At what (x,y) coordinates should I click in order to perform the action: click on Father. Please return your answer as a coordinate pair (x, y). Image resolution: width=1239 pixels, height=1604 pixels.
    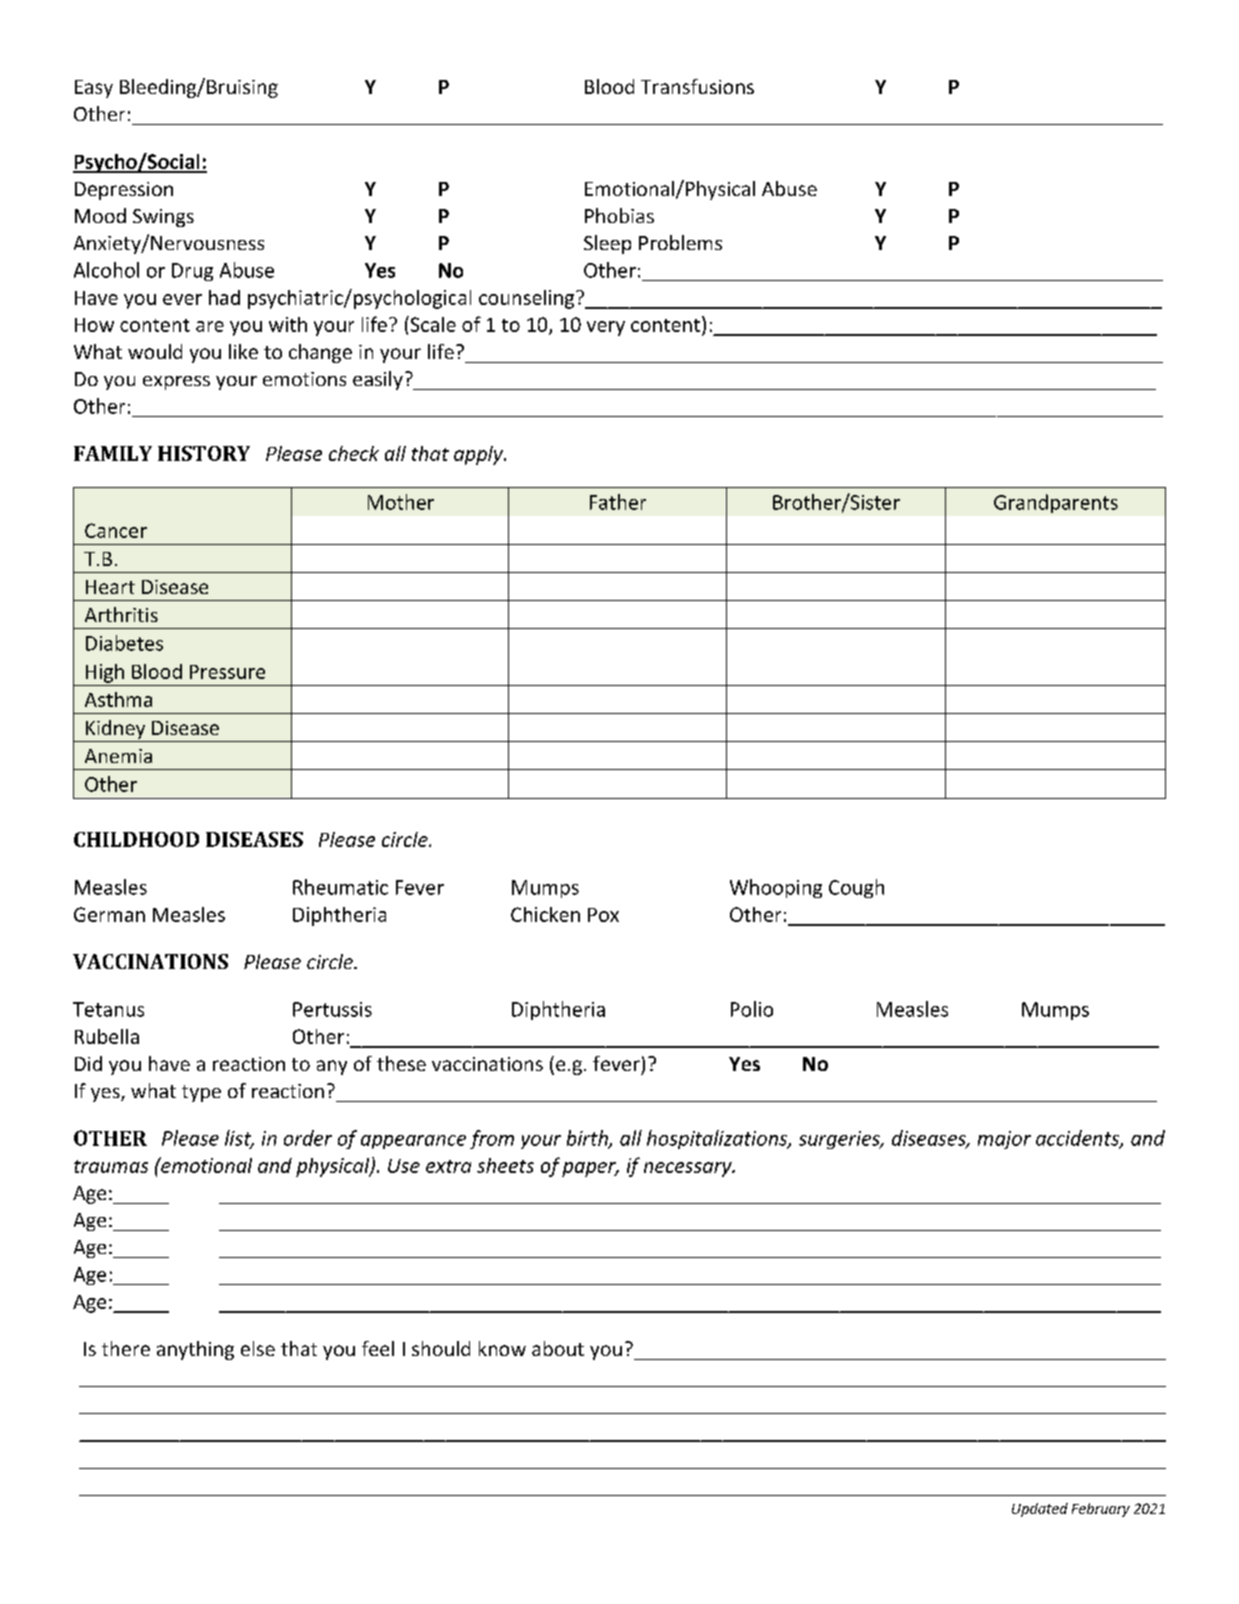
    Looking at the image, I should click on (618, 502).
